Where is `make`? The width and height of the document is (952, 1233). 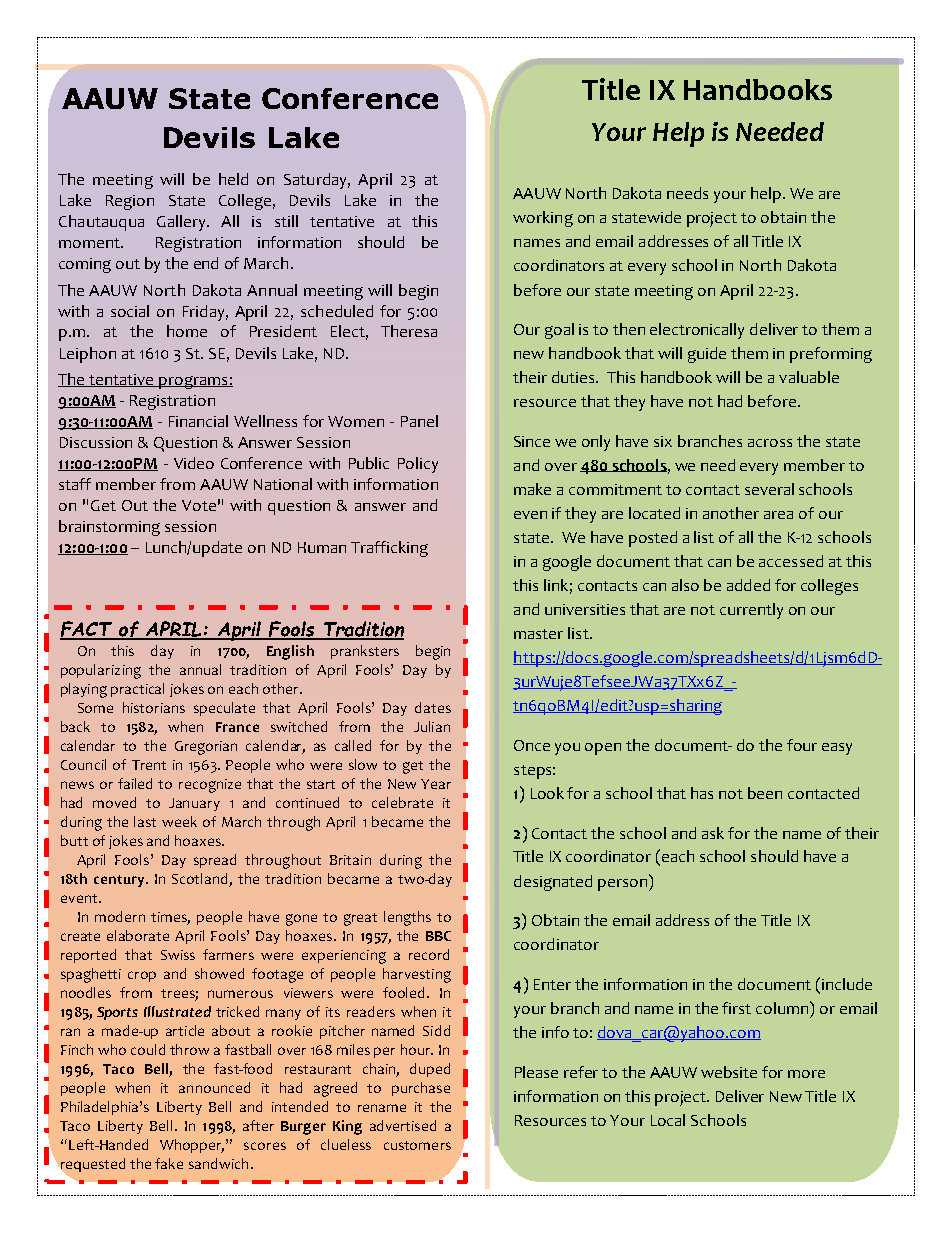
make is located at coordinates (532, 489).
